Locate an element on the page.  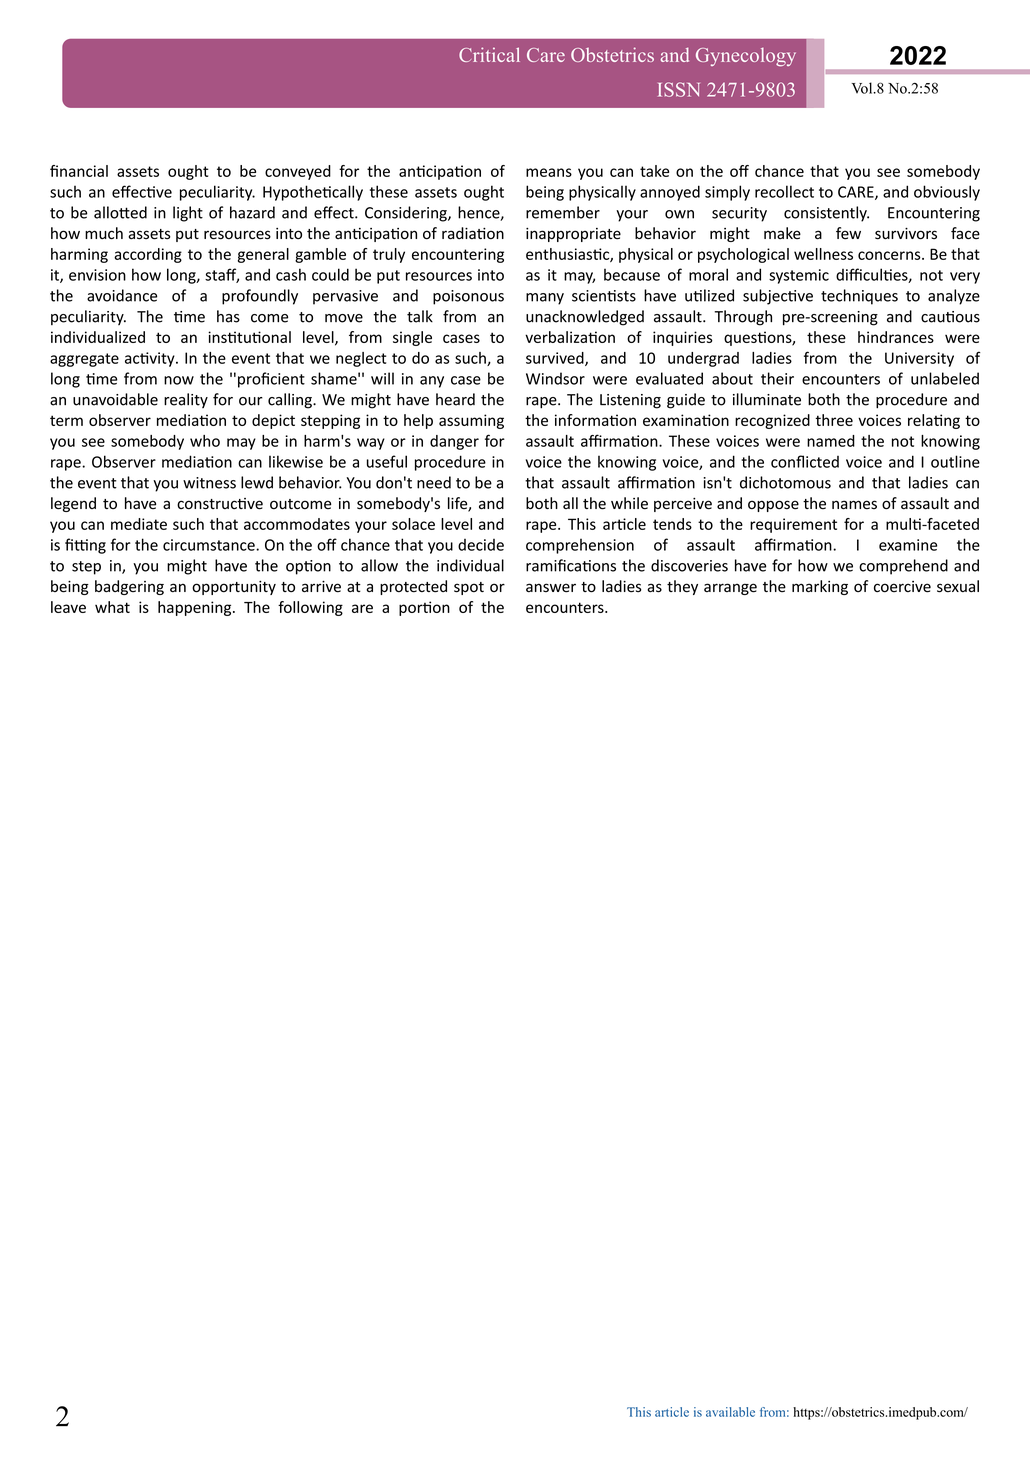
names is located at coordinates (854, 505).
